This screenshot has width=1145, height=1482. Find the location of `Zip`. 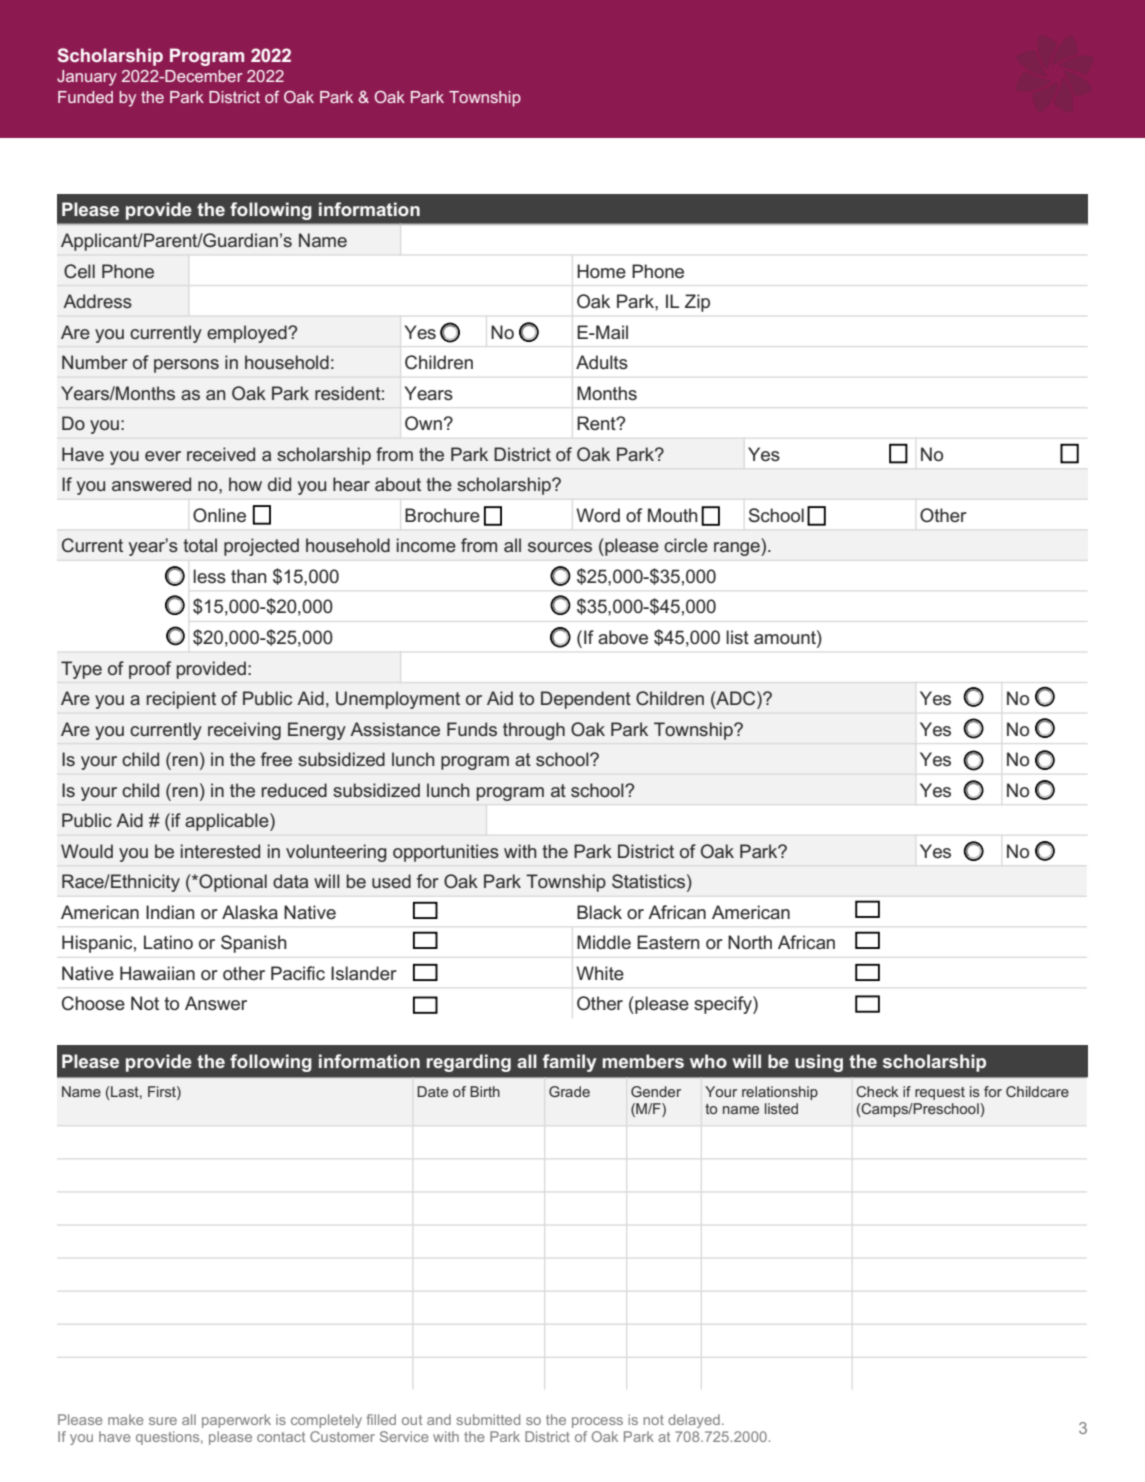

Zip is located at coordinates (697, 303).
